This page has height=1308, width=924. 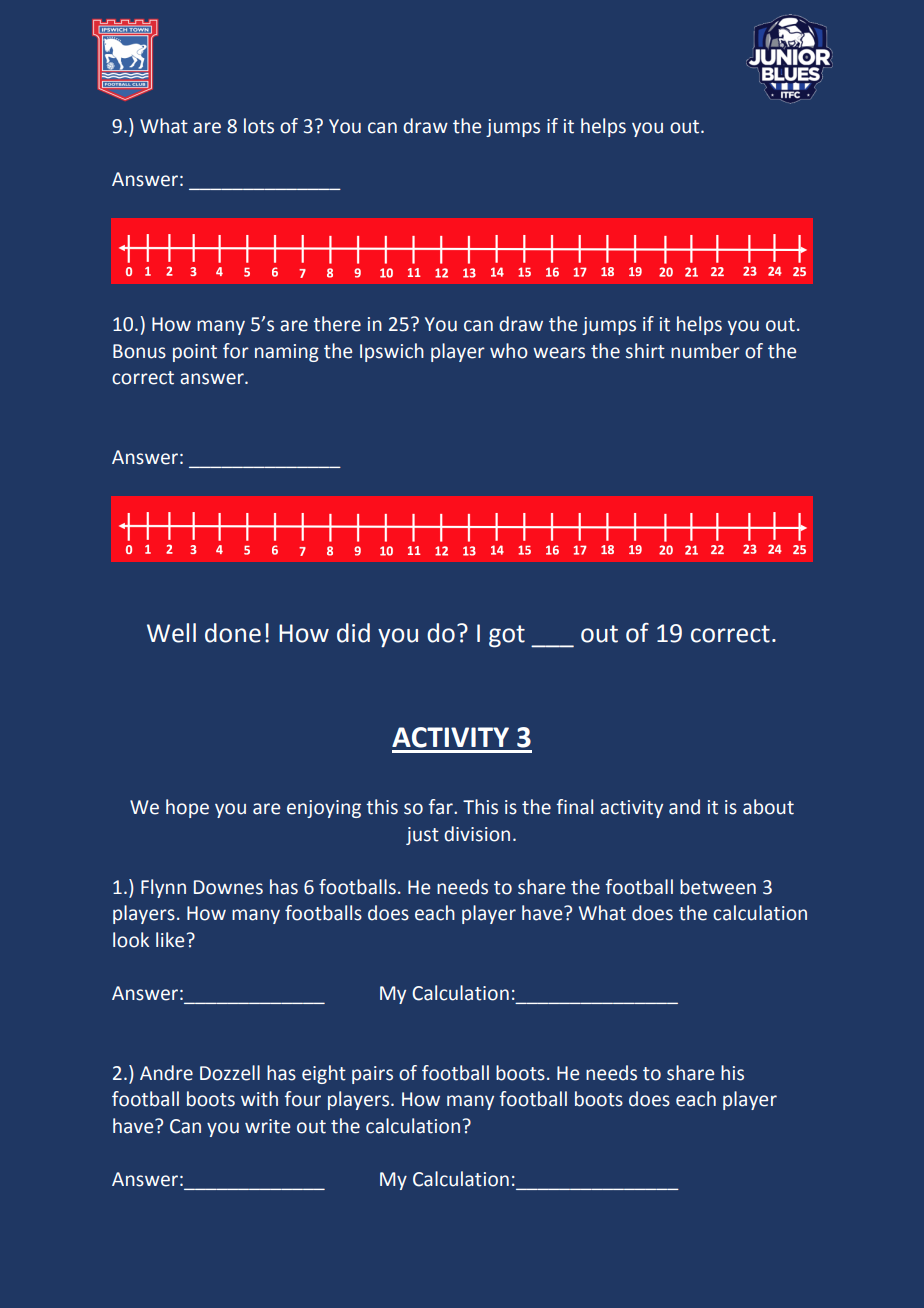 I want to click on lots, so click(x=259, y=126).
